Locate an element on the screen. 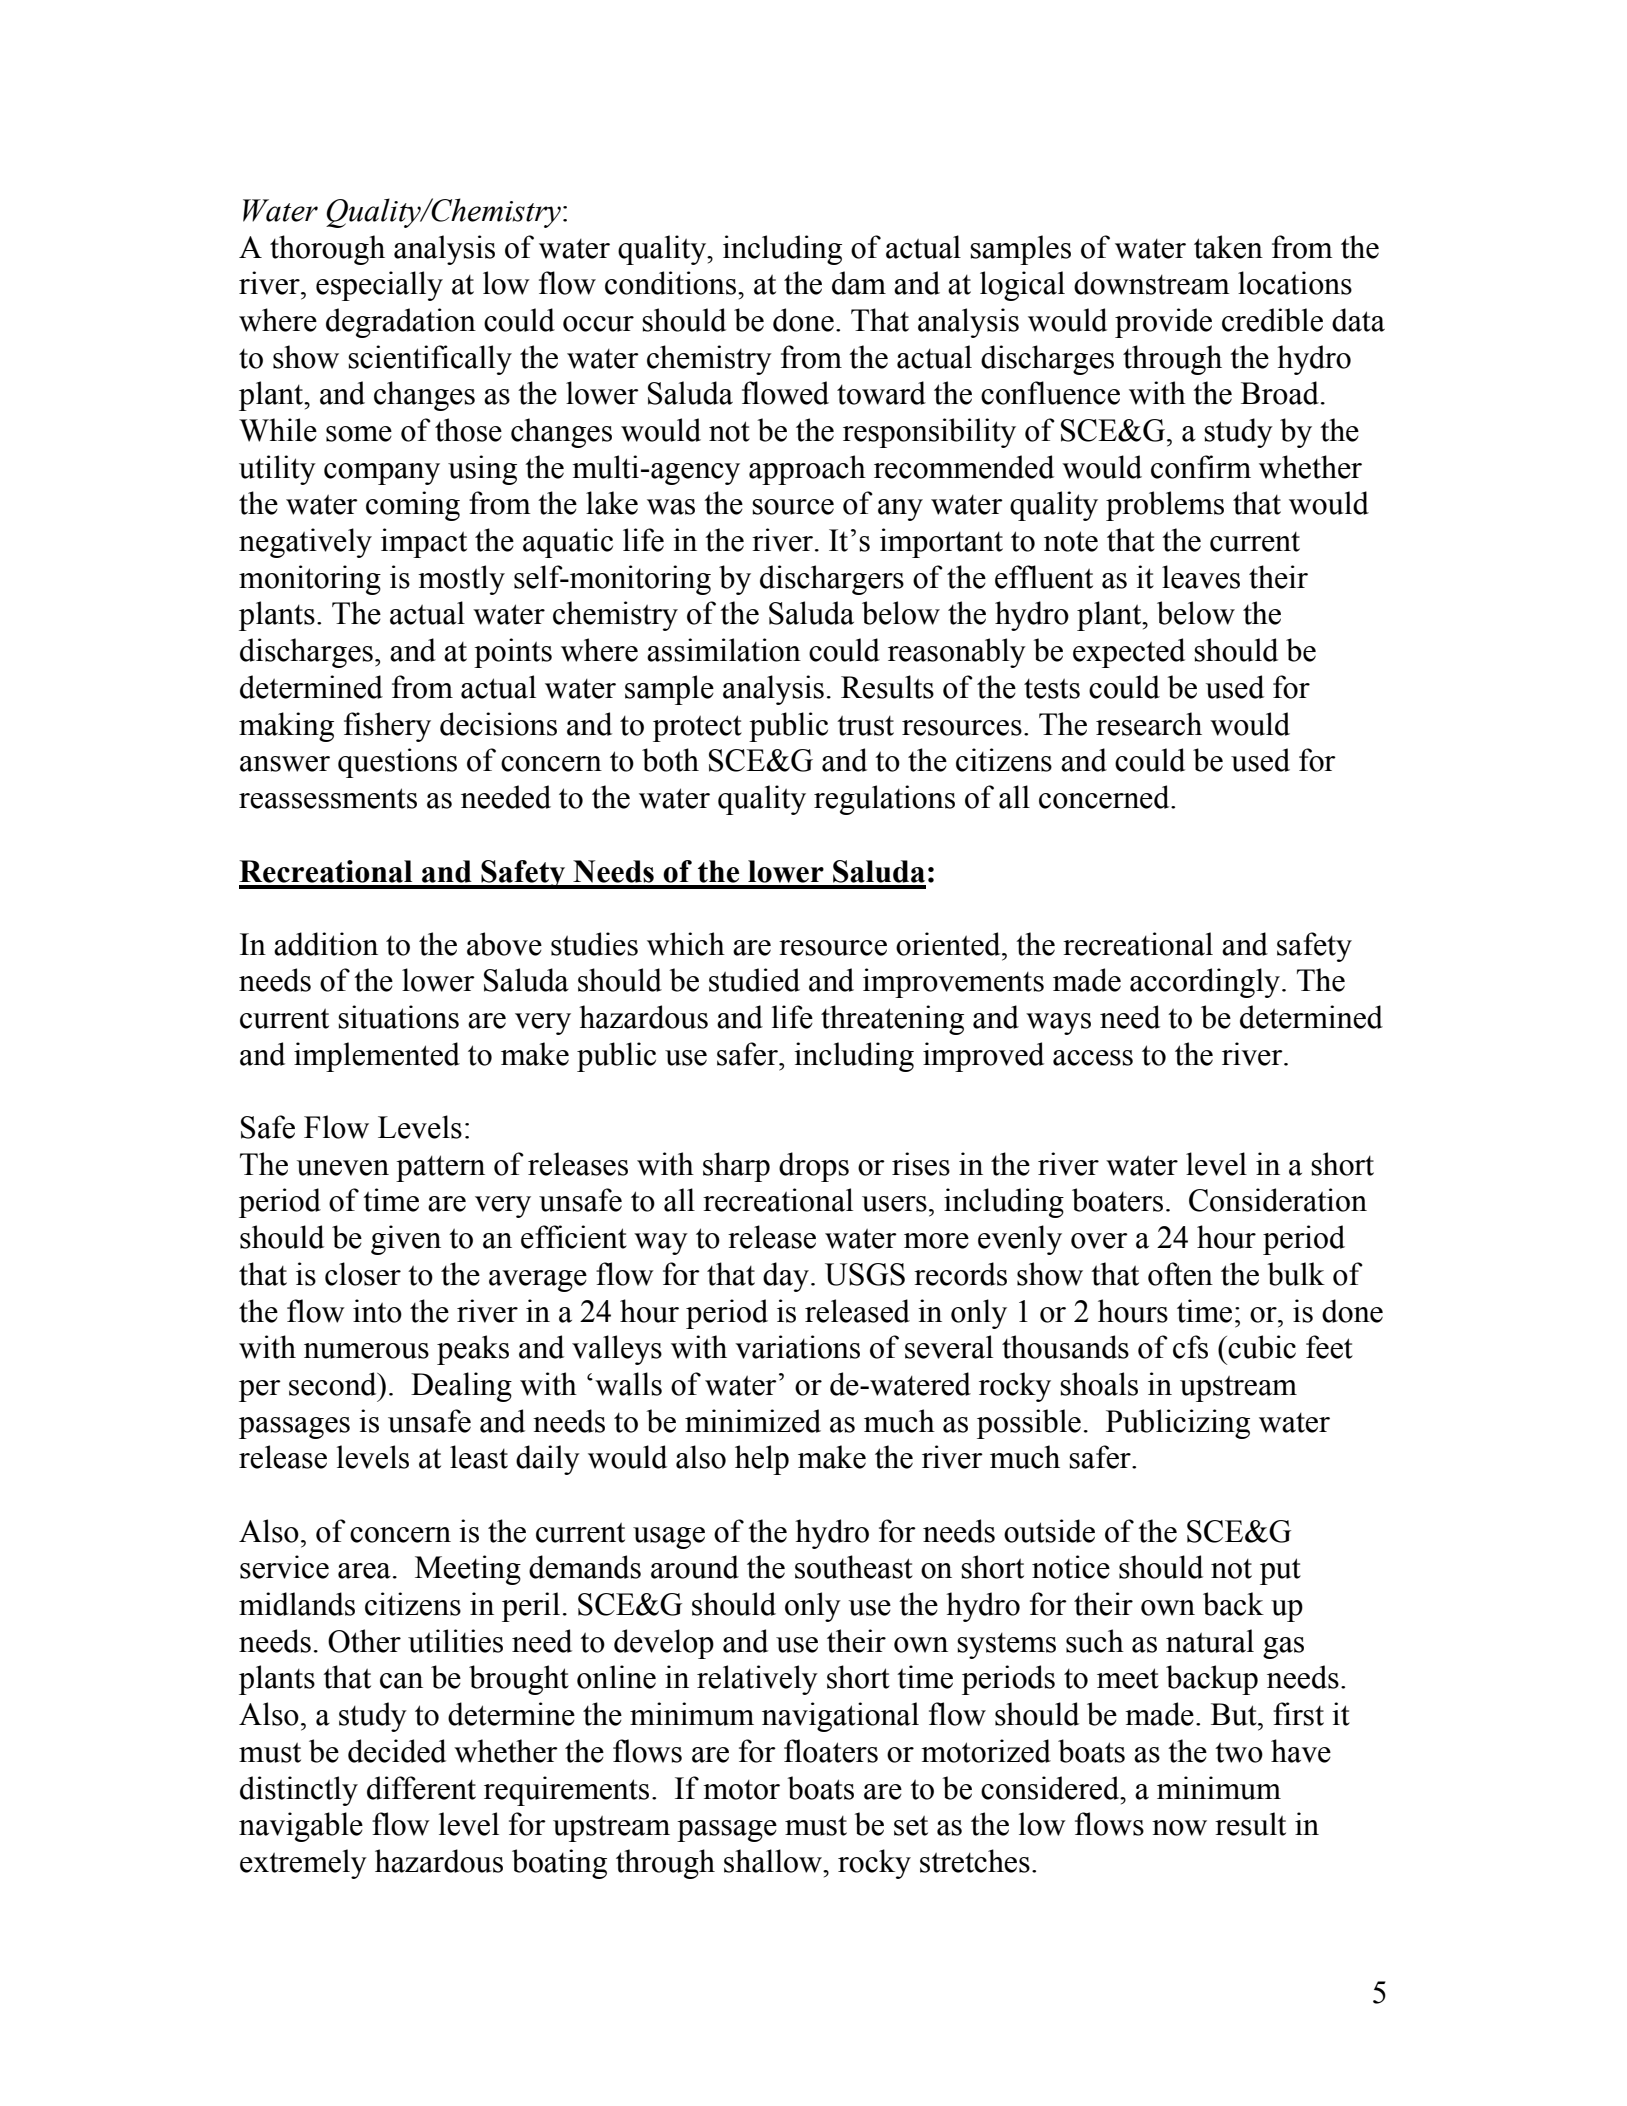 This screenshot has width=1627, height=2106. especially is located at coordinates (379, 286).
